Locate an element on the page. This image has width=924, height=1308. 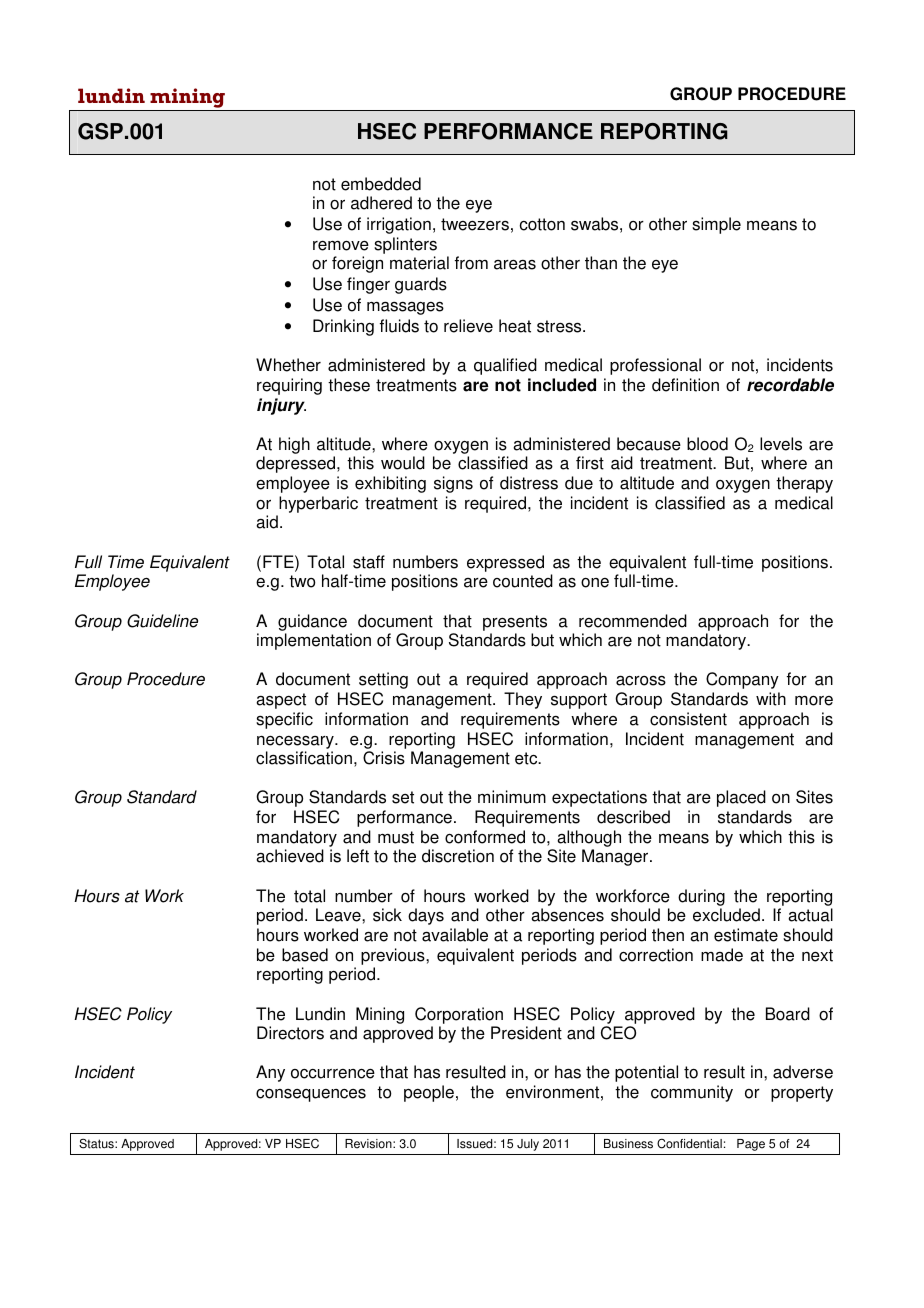
aspect is located at coordinates (281, 701).
